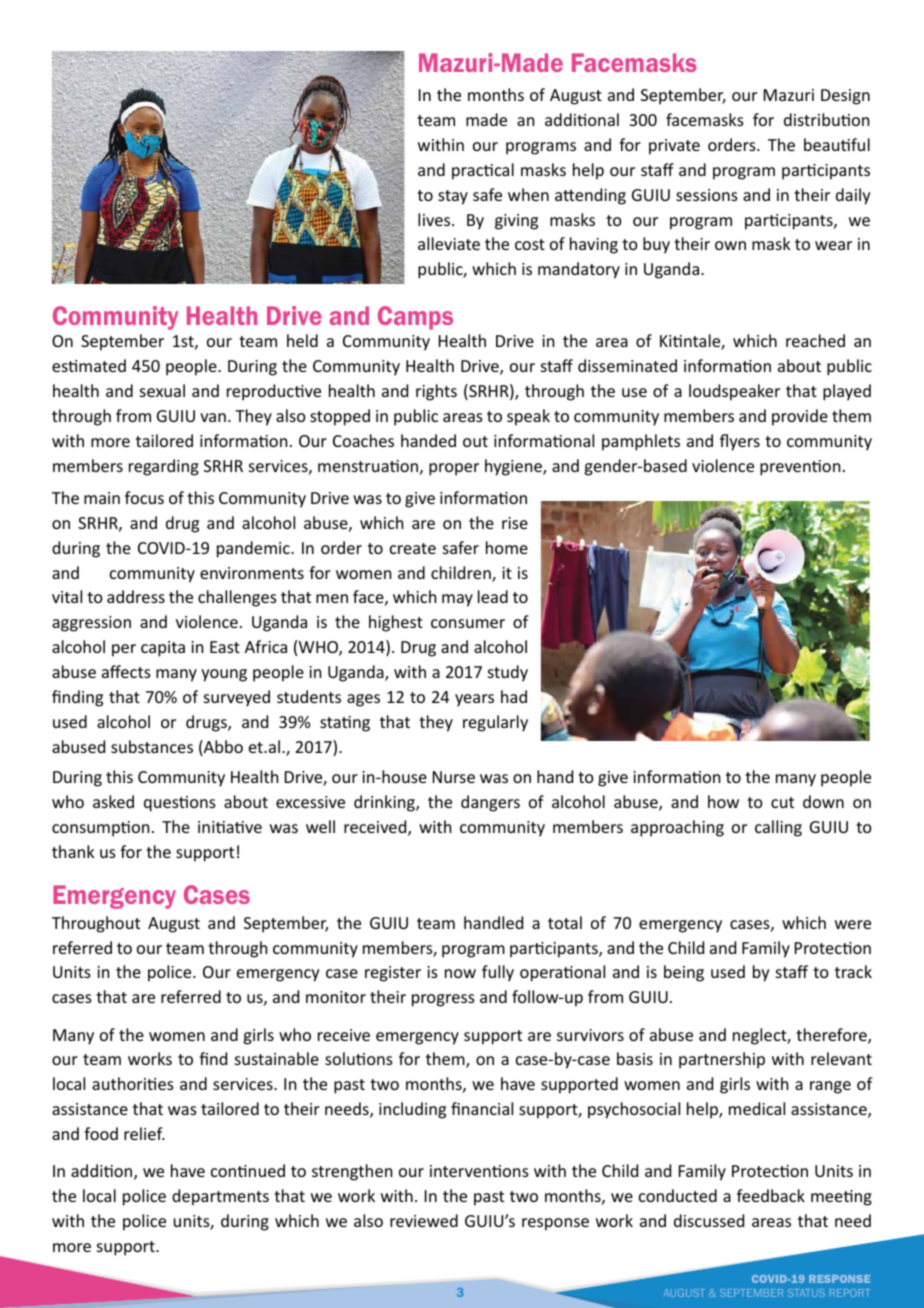 The image size is (924, 1308). Describe the element at coordinates (800, 417) in the document. I see `provide` at that location.
